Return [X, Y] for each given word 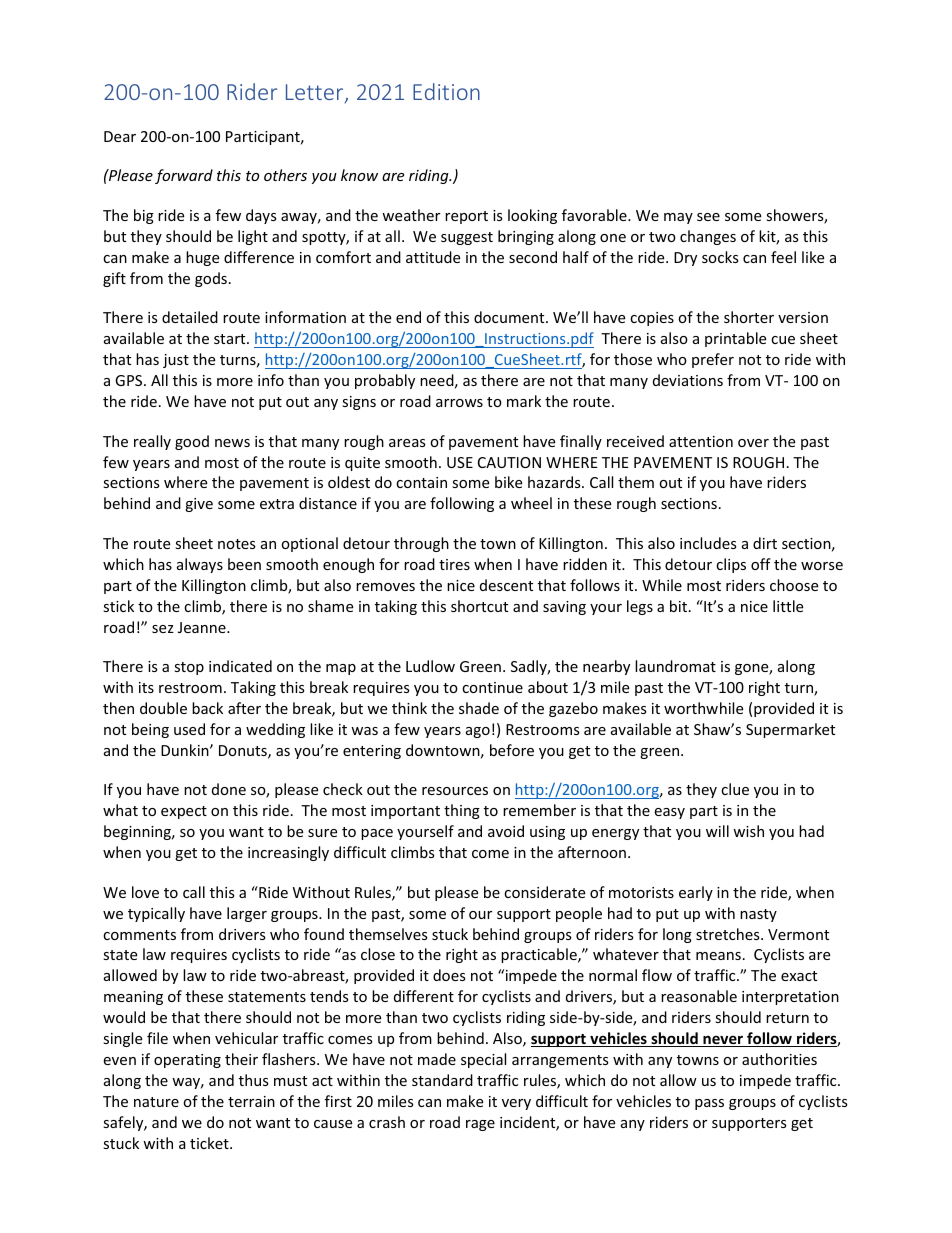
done [229, 789]
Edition [446, 91]
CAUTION [509, 462]
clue [735, 789]
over [753, 443]
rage [480, 1125]
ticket [210, 1143]
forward [184, 176]
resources [455, 791]
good [192, 442]
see [708, 217]
